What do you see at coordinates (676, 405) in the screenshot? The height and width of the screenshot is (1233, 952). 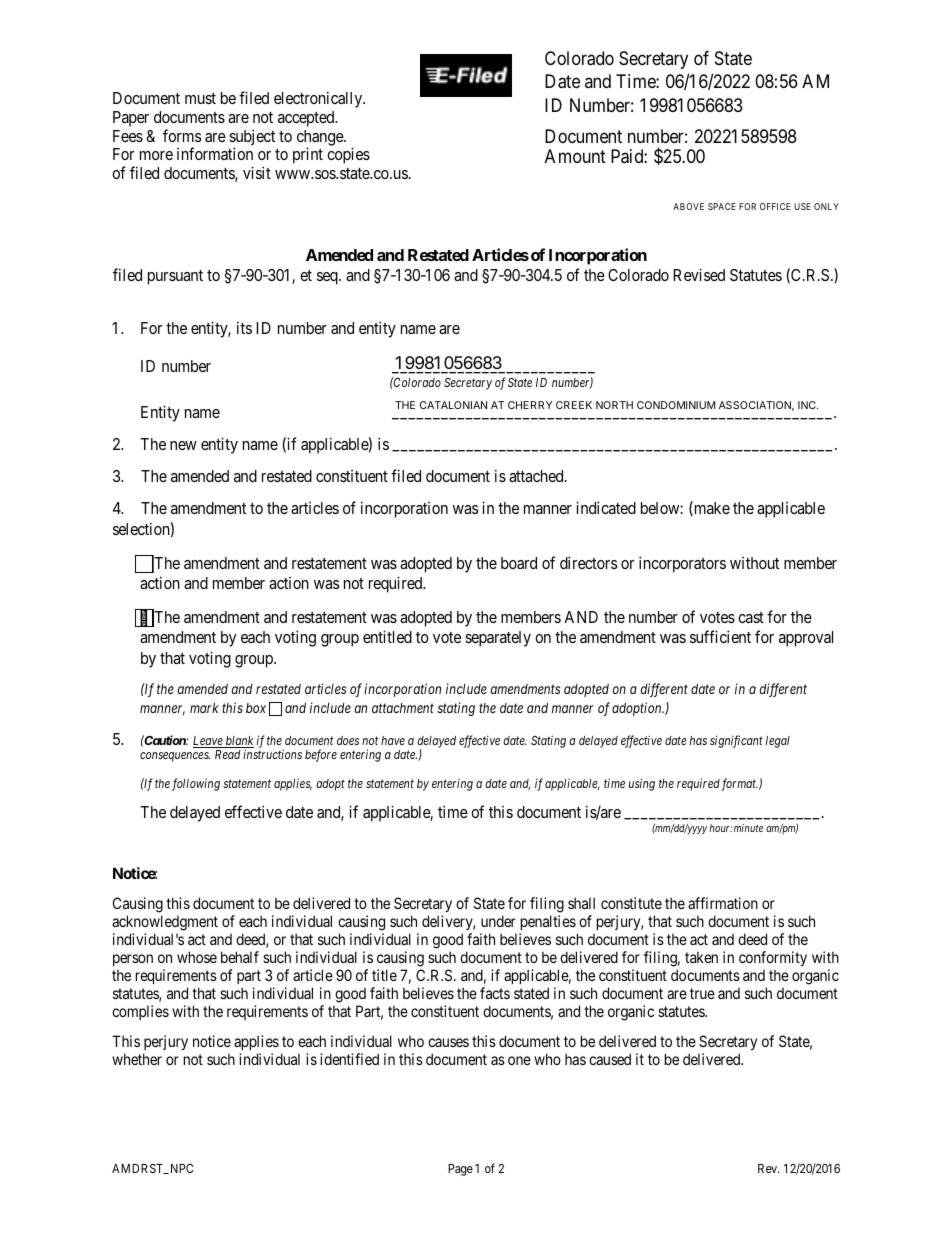 I see `CONDOMINIUM` at bounding box center [676, 405].
